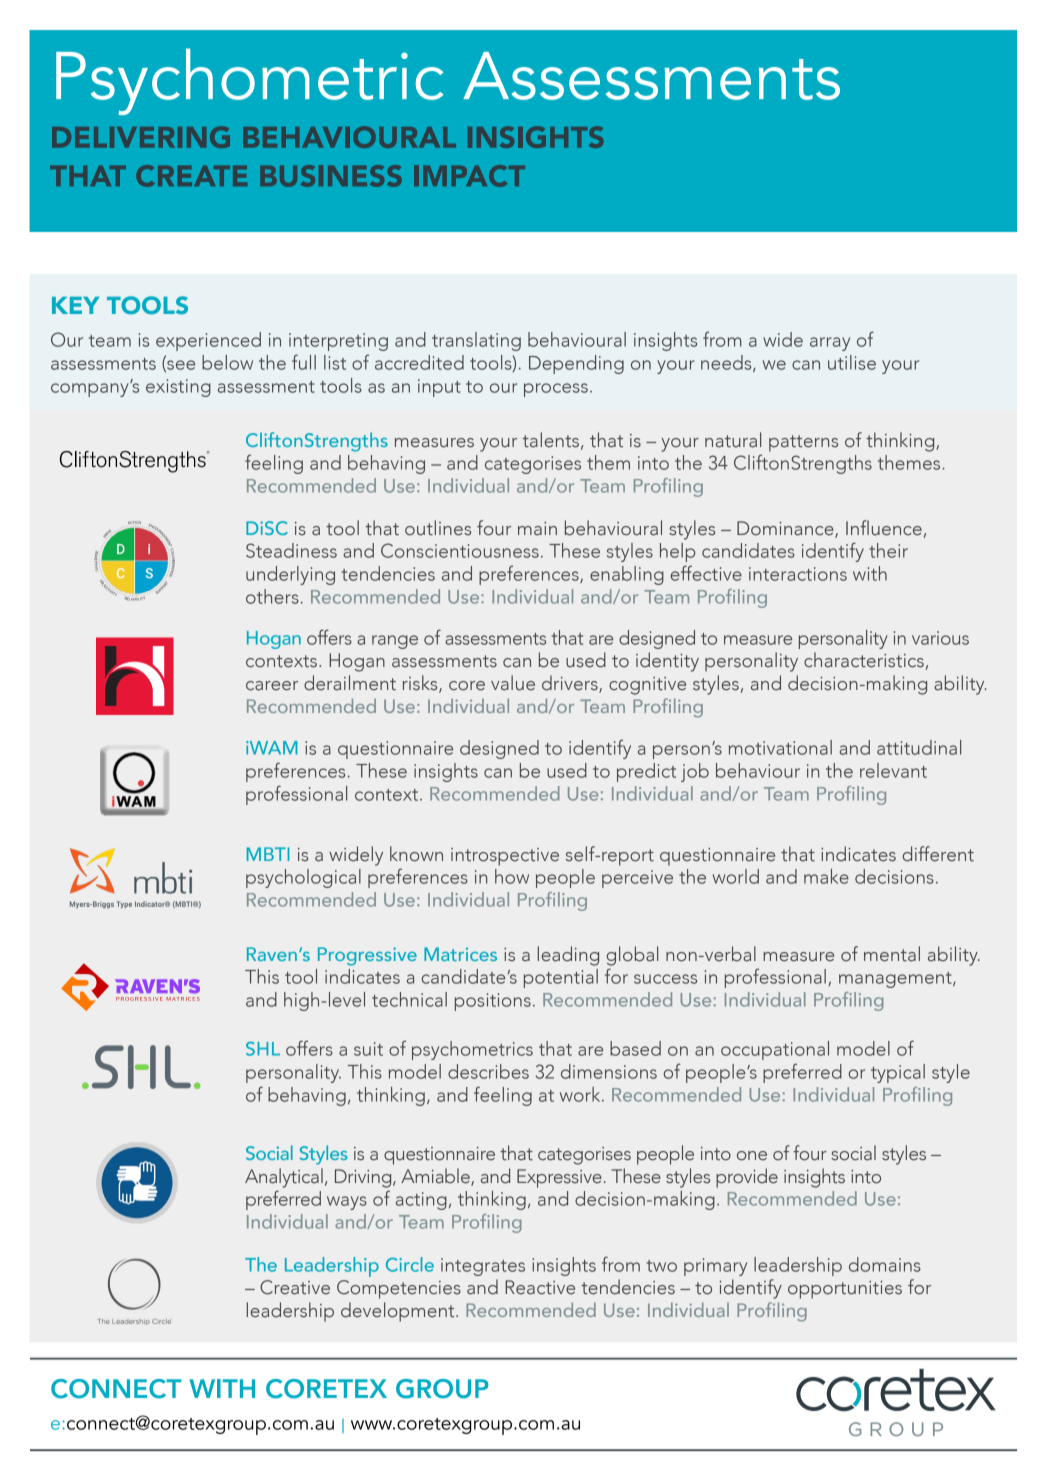  What do you see at coordinates (295, 1287) in the document?
I see `Creative` at bounding box center [295, 1287].
